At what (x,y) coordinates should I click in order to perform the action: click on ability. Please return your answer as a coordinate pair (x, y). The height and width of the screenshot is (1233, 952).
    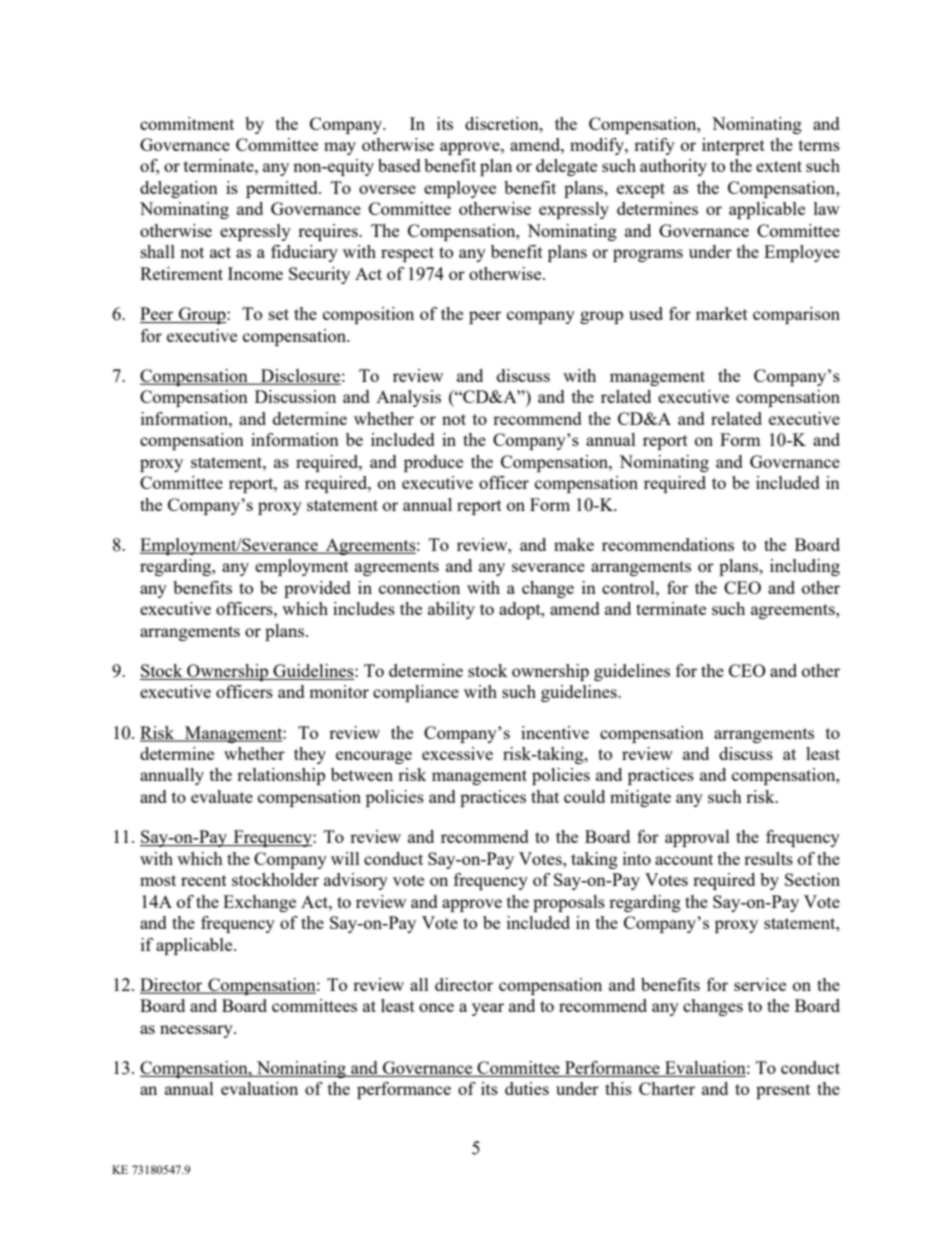
    Looking at the image, I should click on (451, 610).
